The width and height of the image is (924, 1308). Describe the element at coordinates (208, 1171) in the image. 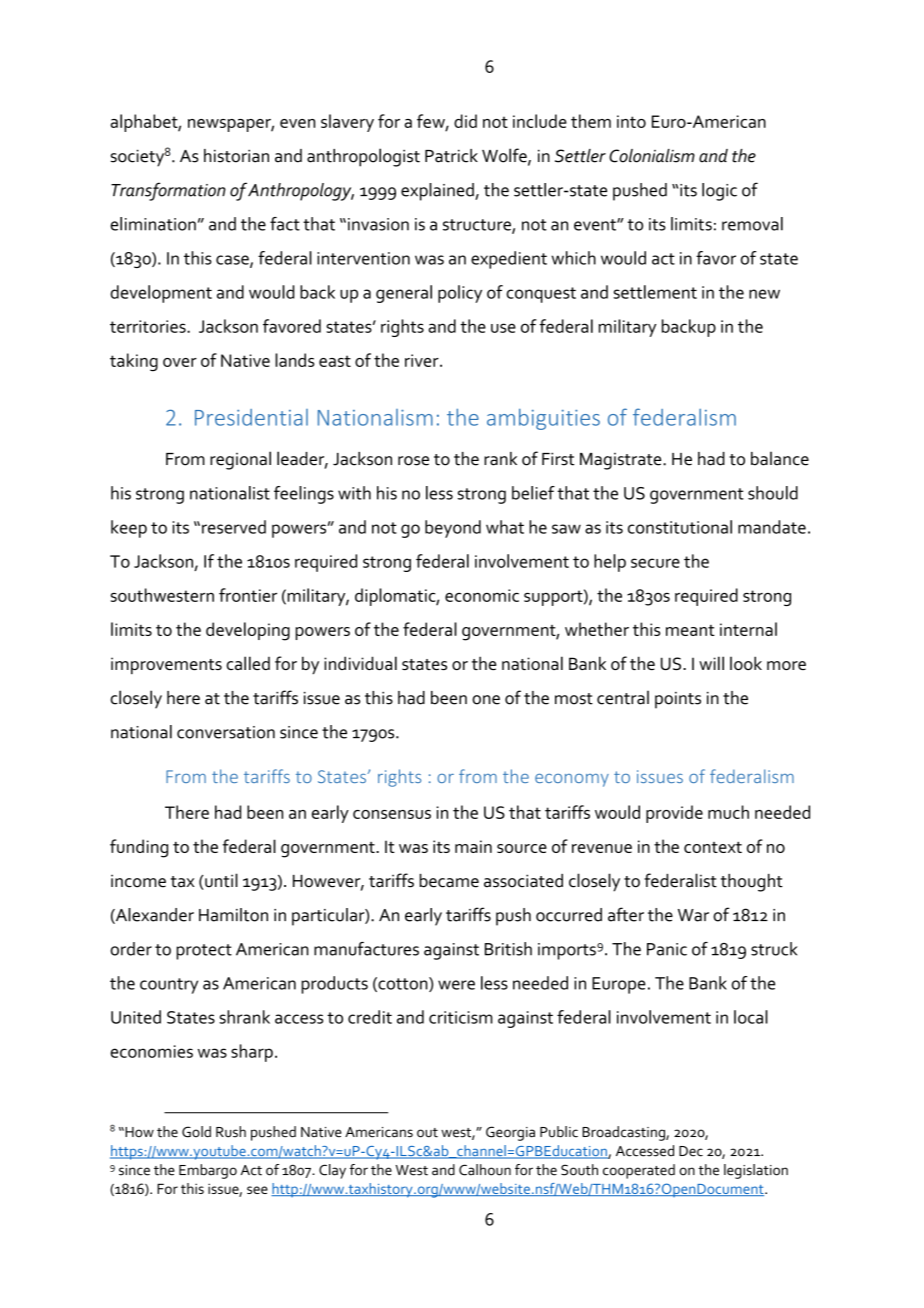

I see `Embargo` at that location.
